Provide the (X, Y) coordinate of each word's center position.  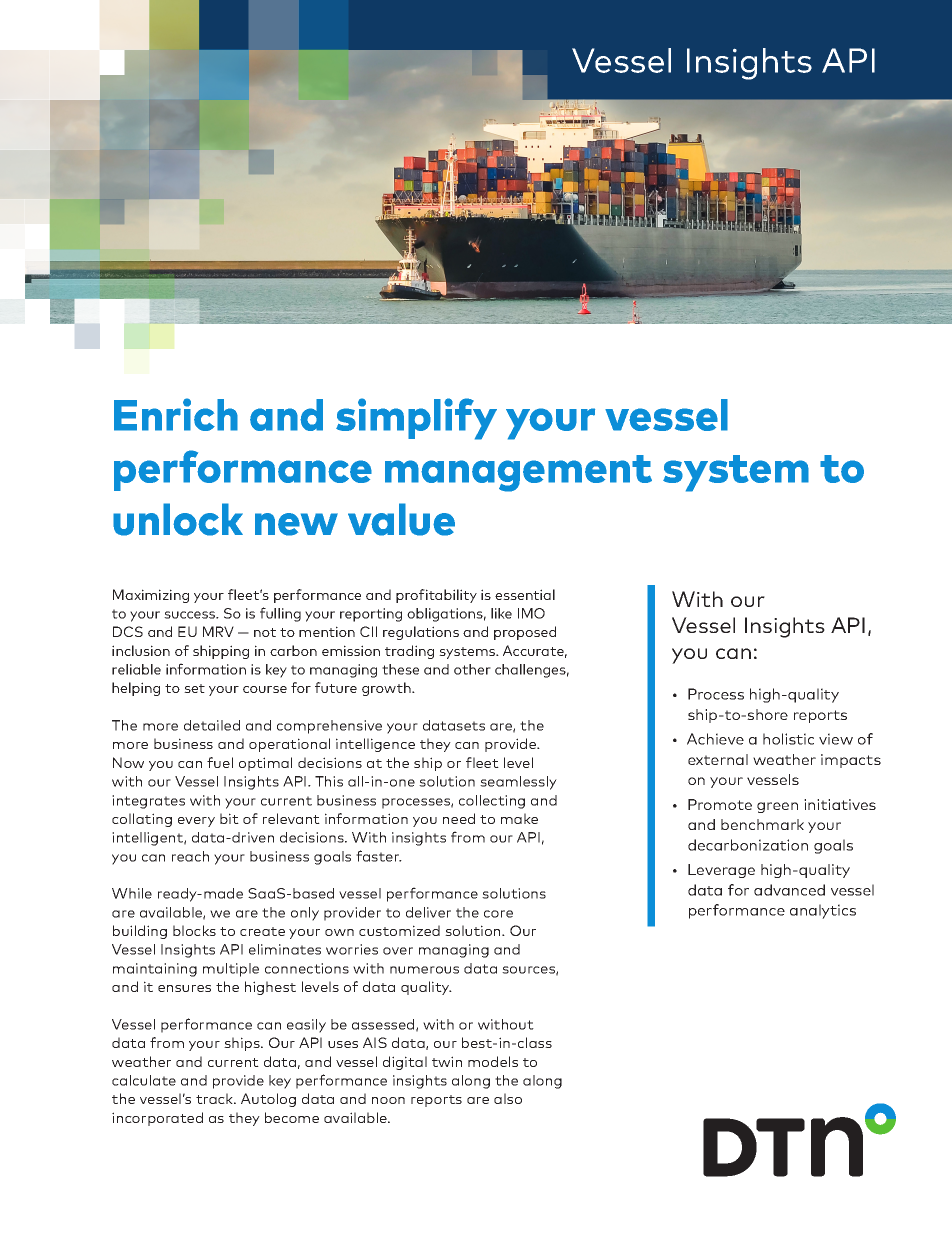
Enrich (176, 414)
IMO (531, 613)
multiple (231, 970)
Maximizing (151, 596)
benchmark (762, 824)
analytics (823, 911)
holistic (788, 739)
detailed (212, 725)
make (519, 818)
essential (525, 594)
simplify (416, 419)
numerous (424, 970)
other (472, 669)
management (518, 473)
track (215, 1098)
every (196, 822)
